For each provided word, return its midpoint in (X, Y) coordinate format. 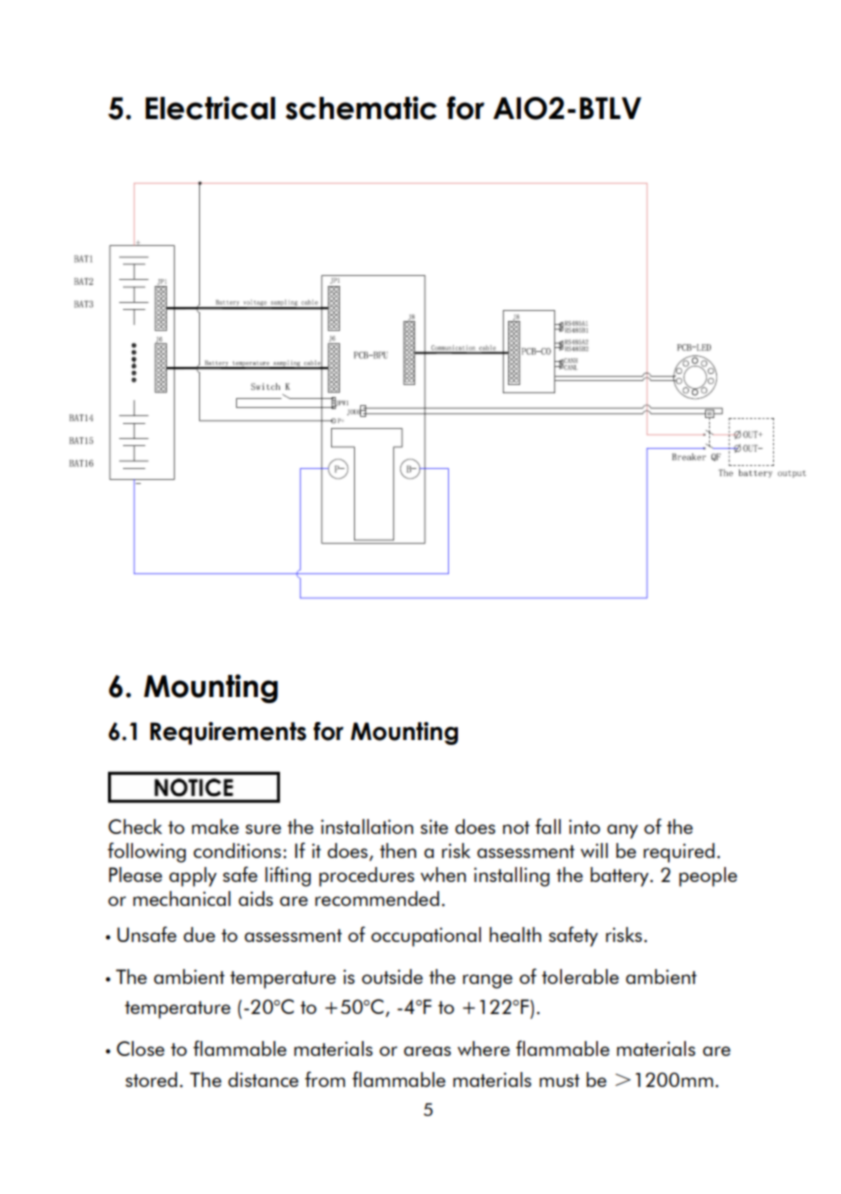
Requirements (228, 733)
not (516, 827)
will (594, 850)
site (434, 826)
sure (263, 829)
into (584, 826)
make (215, 826)
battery (620, 877)
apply (193, 877)
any (622, 831)
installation (367, 826)
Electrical (210, 108)
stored (151, 1079)
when (443, 874)
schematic (361, 108)
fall (548, 826)
